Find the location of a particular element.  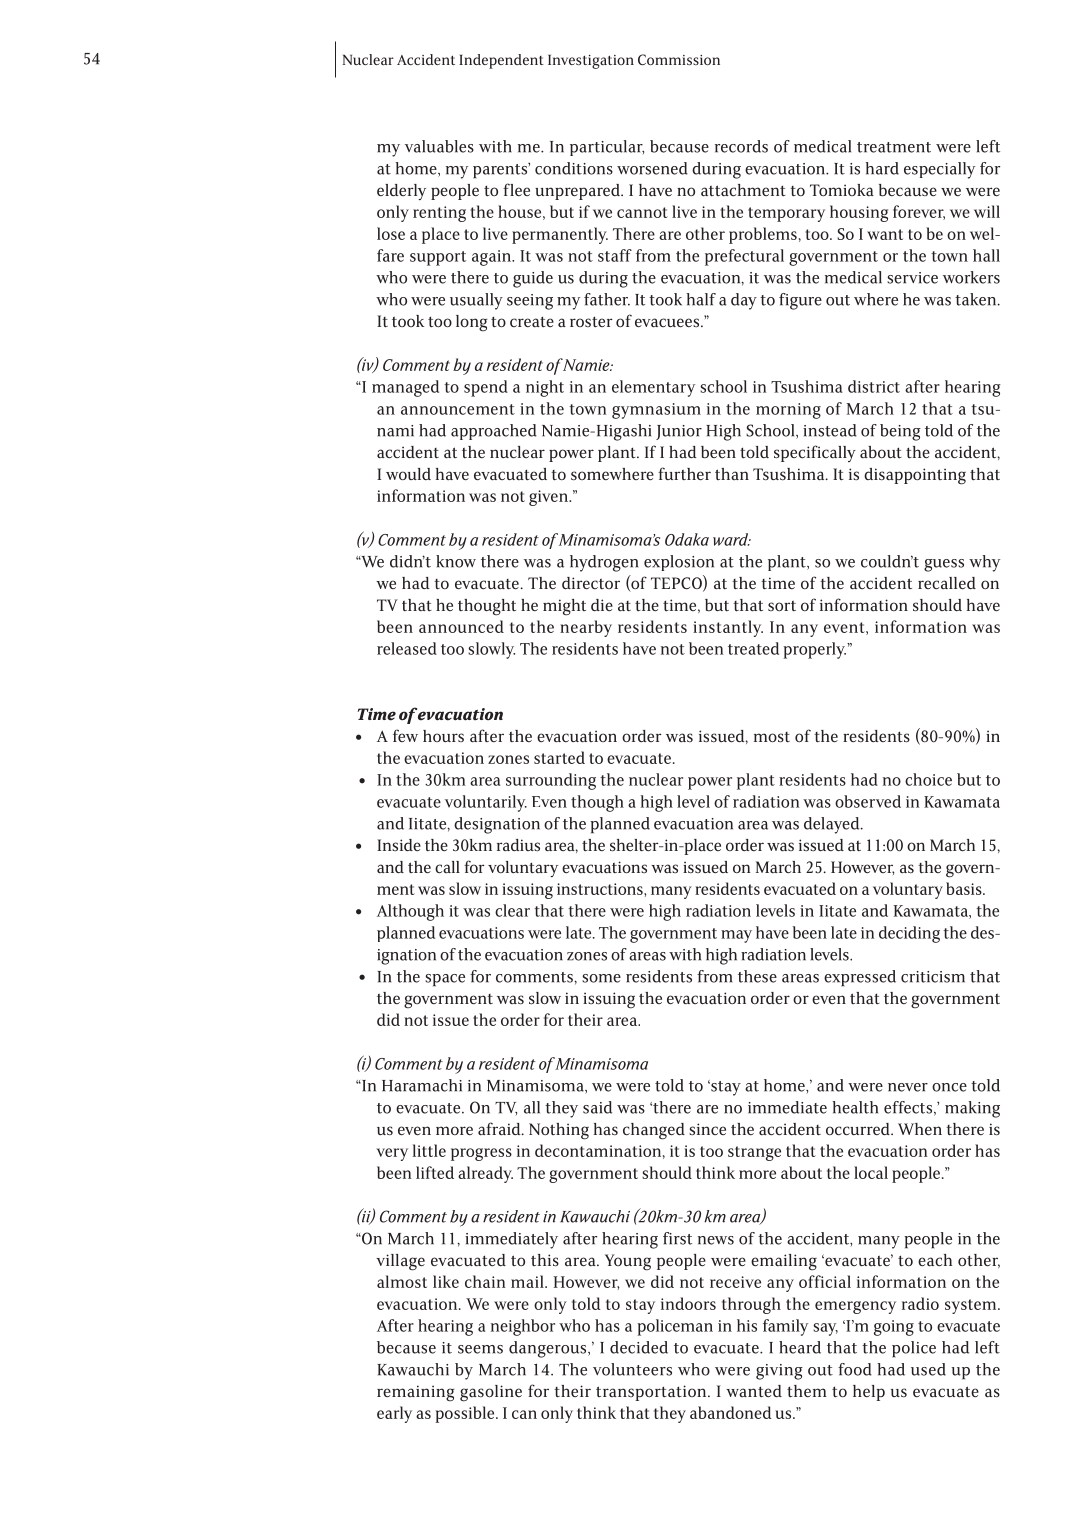

valuables is located at coordinates (439, 146).
